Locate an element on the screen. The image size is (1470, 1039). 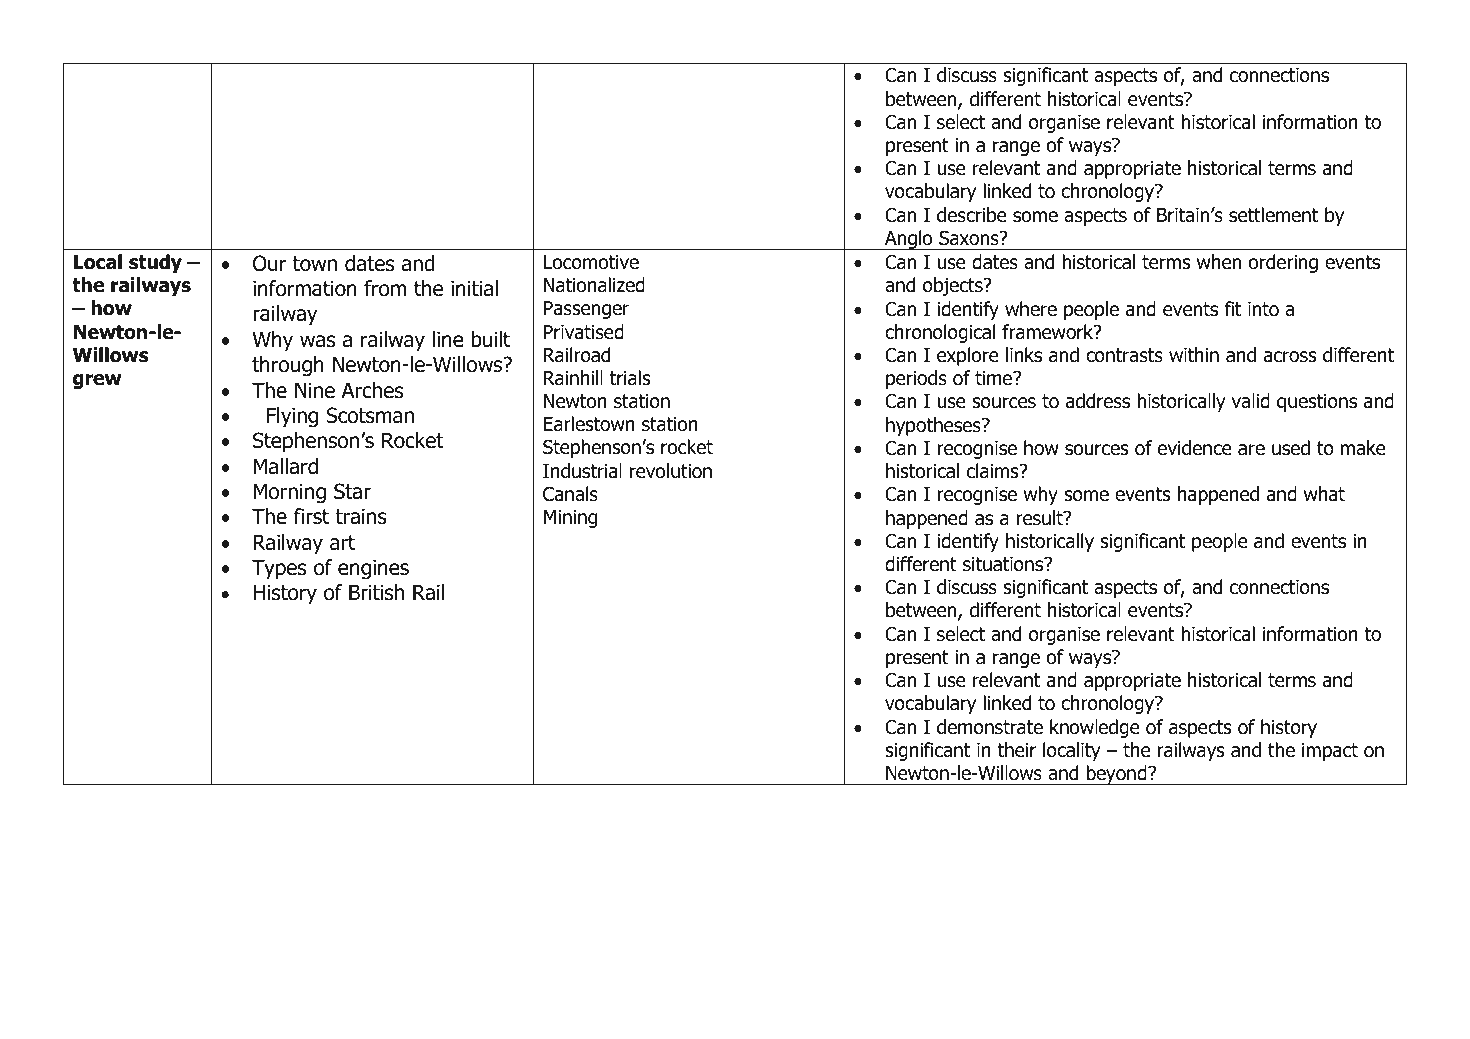
through is located at coordinates (288, 366).
